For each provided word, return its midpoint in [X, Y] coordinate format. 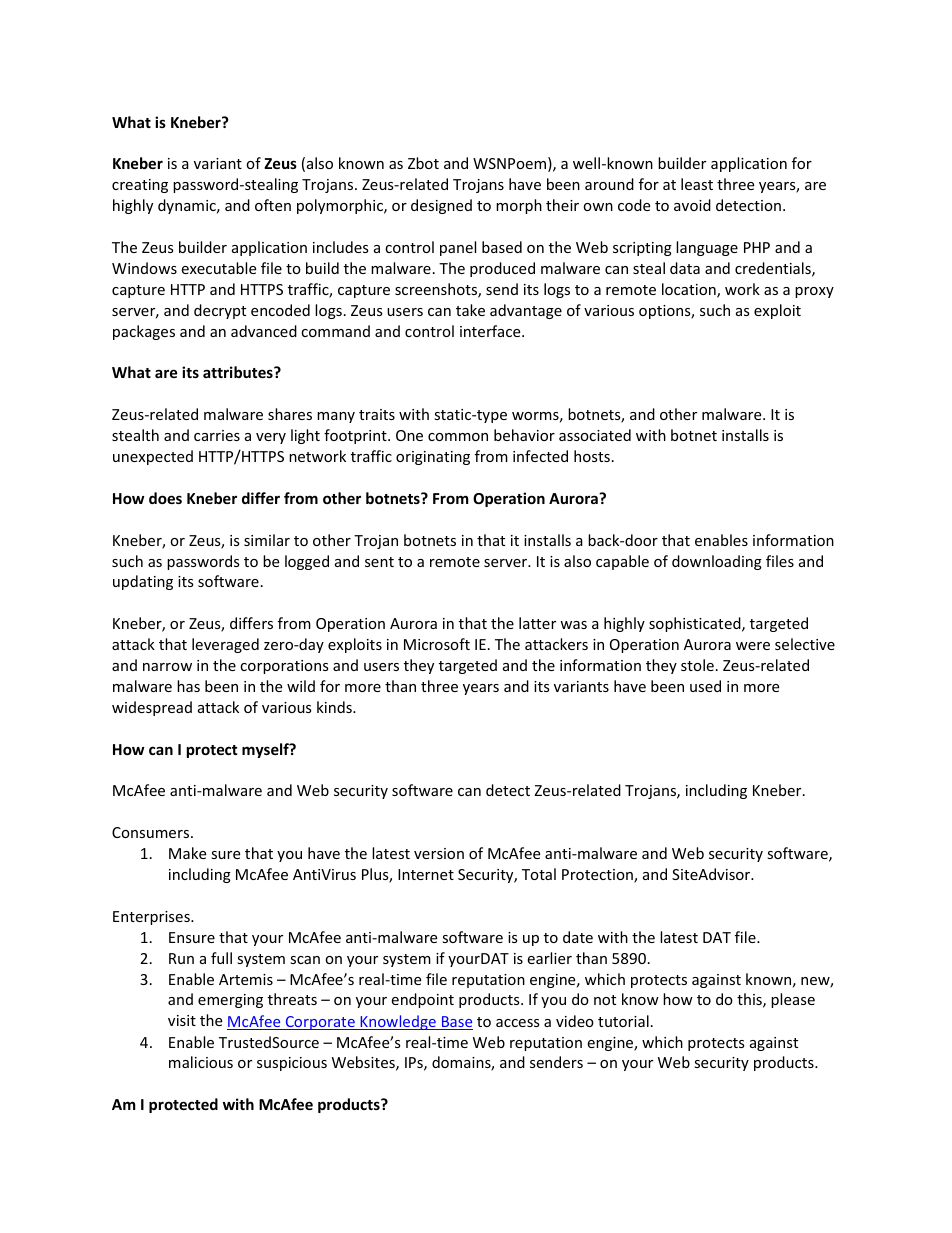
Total [539, 874]
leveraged [225, 645]
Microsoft [437, 644]
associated [595, 435]
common [458, 437]
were [753, 646]
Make [187, 853]
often [273, 205]
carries [217, 435]
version [439, 853]
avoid [692, 205]
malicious [201, 1062]
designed [441, 206]
